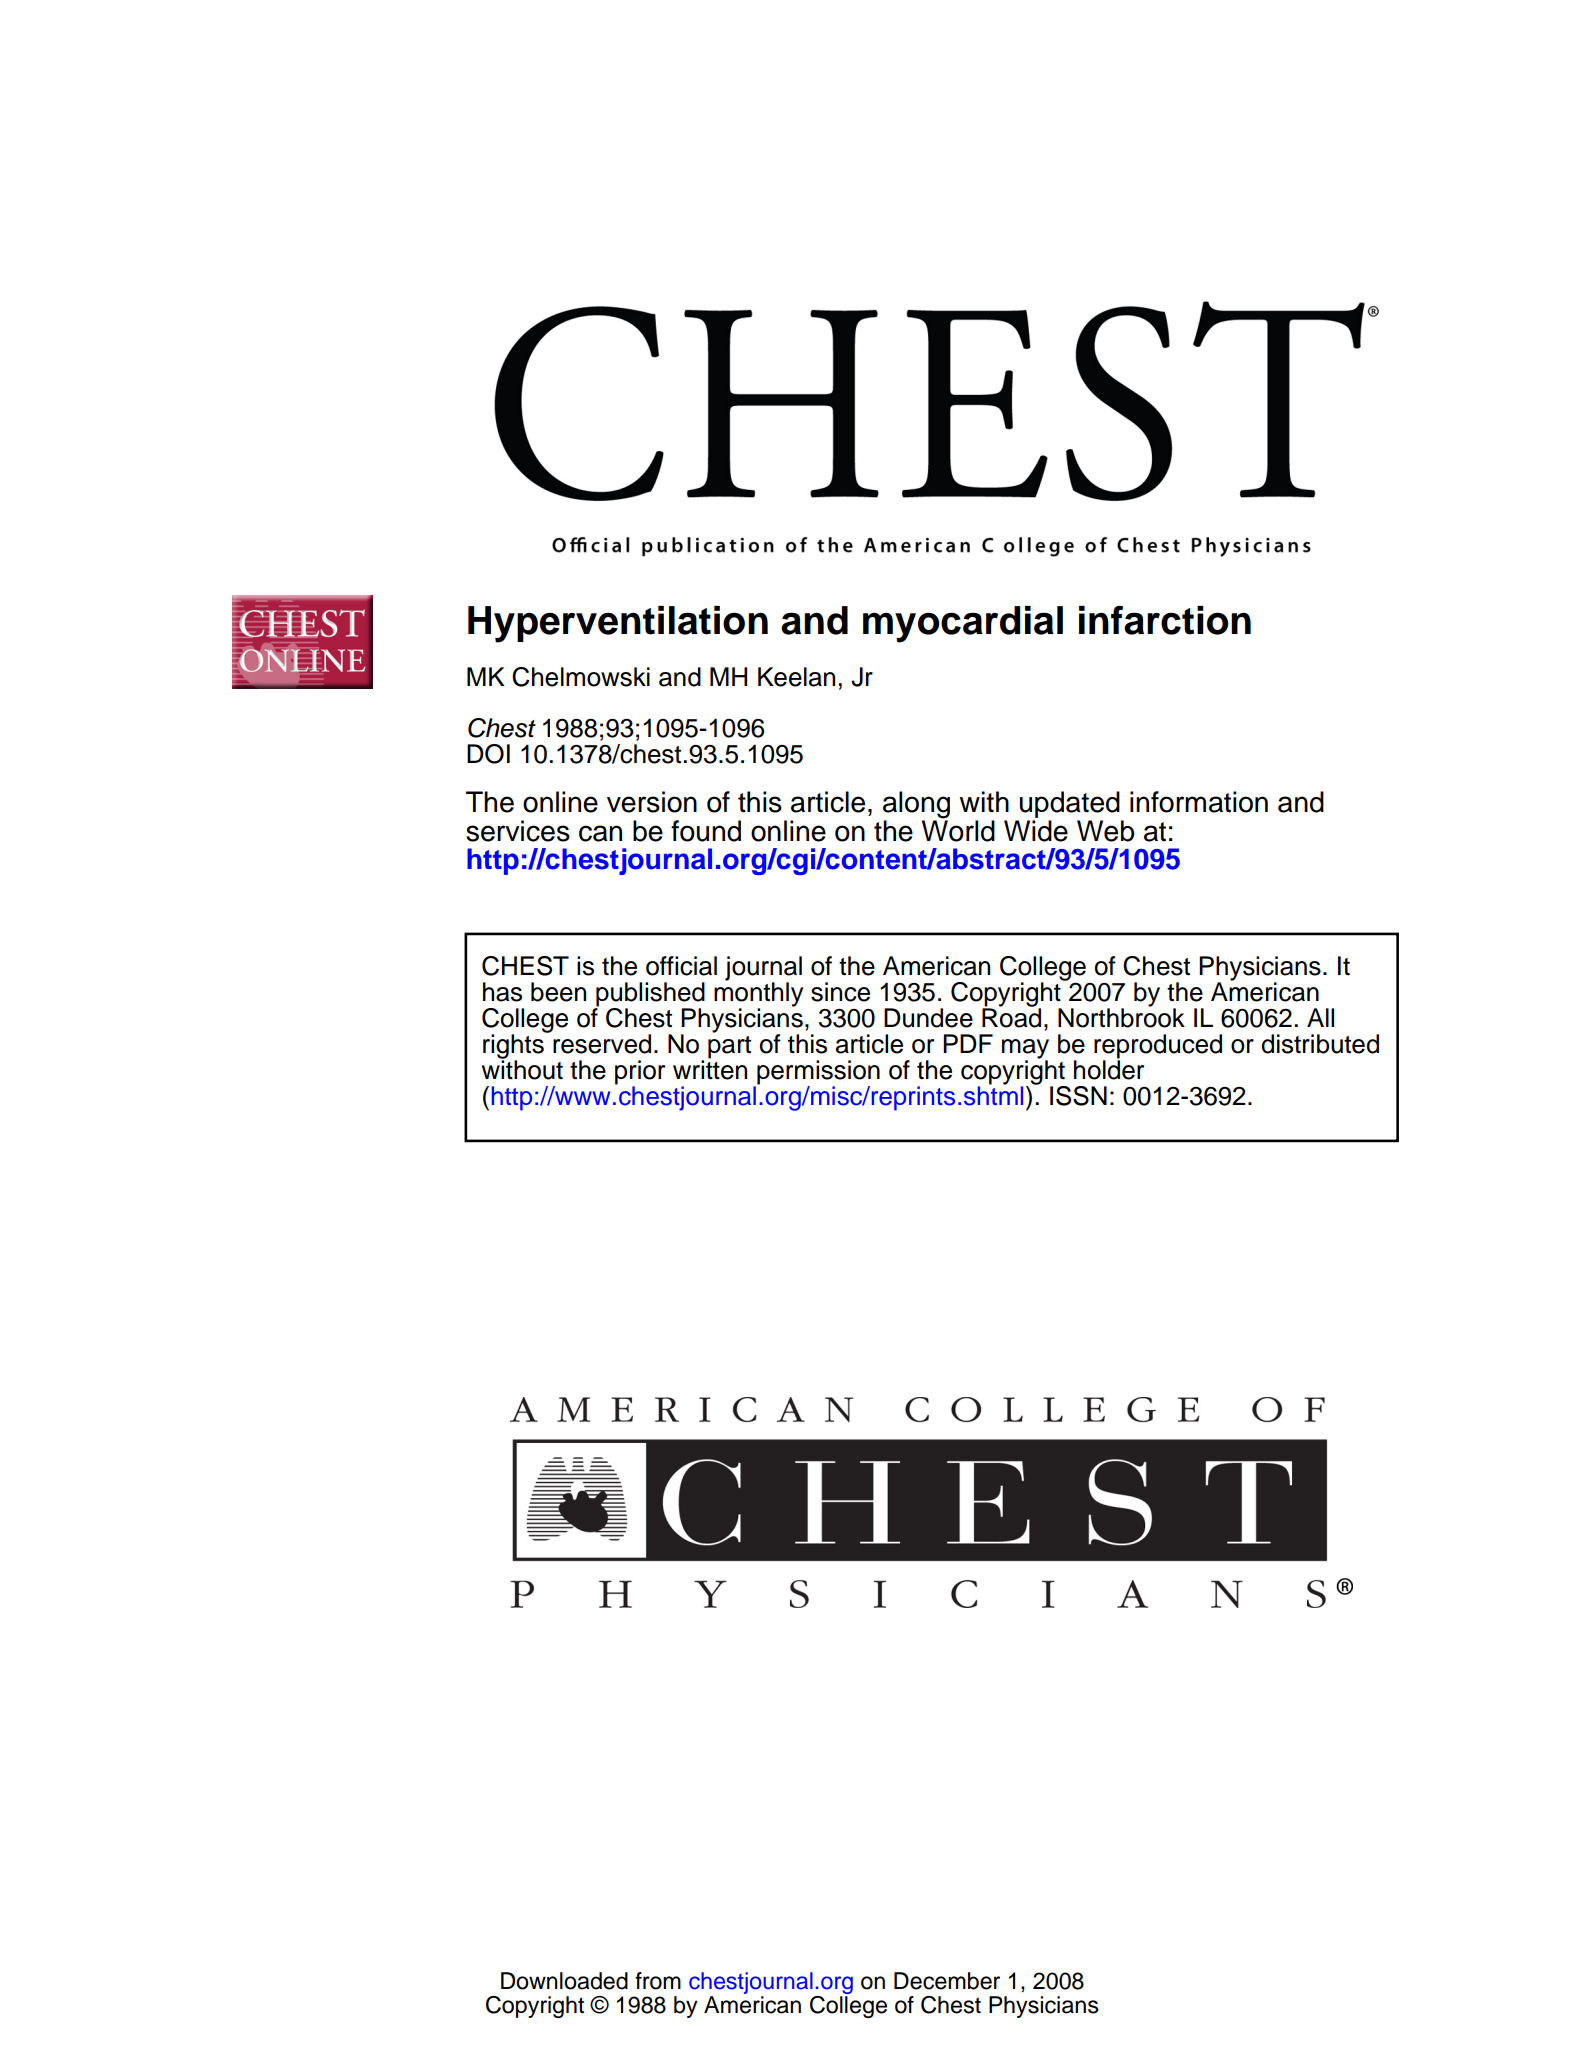 This image has width=1584, height=2049. I want to click on PDF, so click(968, 1043).
